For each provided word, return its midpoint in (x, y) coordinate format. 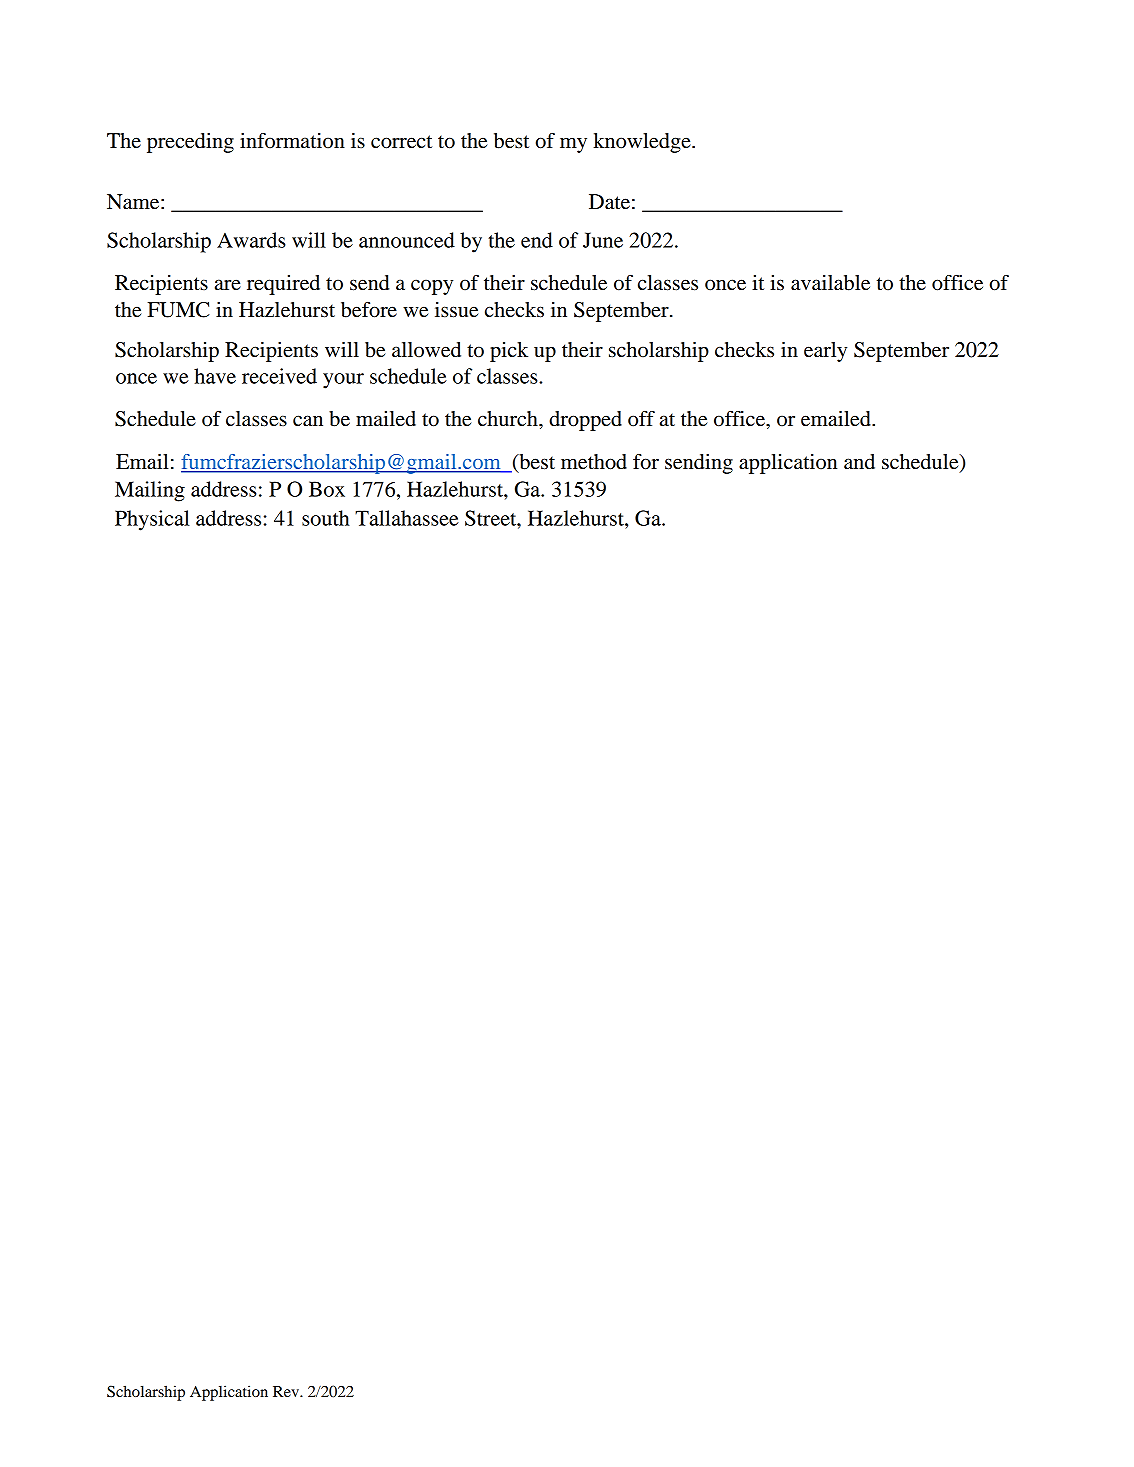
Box (327, 489)
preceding (190, 143)
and (859, 462)
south (326, 518)
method (594, 462)
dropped (585, 421)
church (509, 419)
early (825, 352)
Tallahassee (407, 518)
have (215, 376)
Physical (152, 520)
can (308, 421)
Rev (287, 1391)
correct (401, 142)
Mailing (150, 491)
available (830, 283)
